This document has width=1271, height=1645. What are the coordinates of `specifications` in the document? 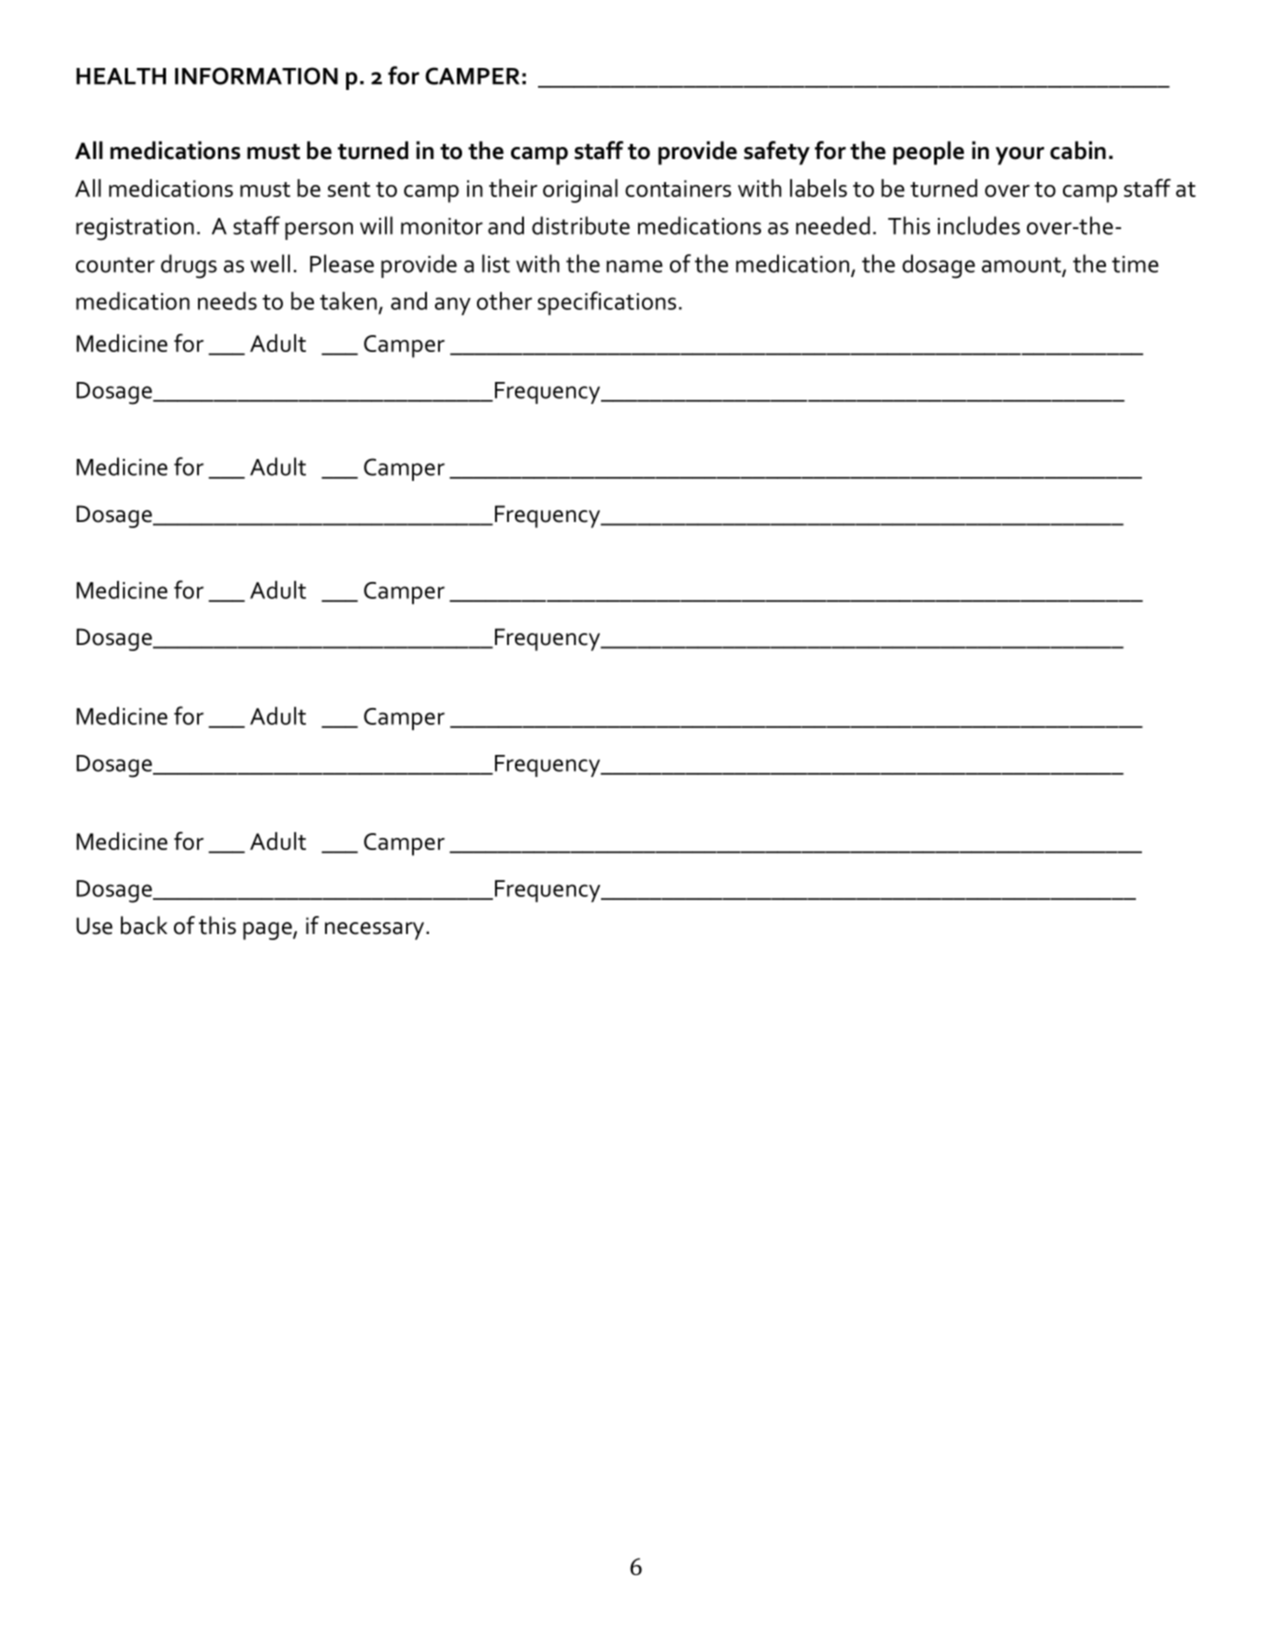 It's located at (607, 303).
